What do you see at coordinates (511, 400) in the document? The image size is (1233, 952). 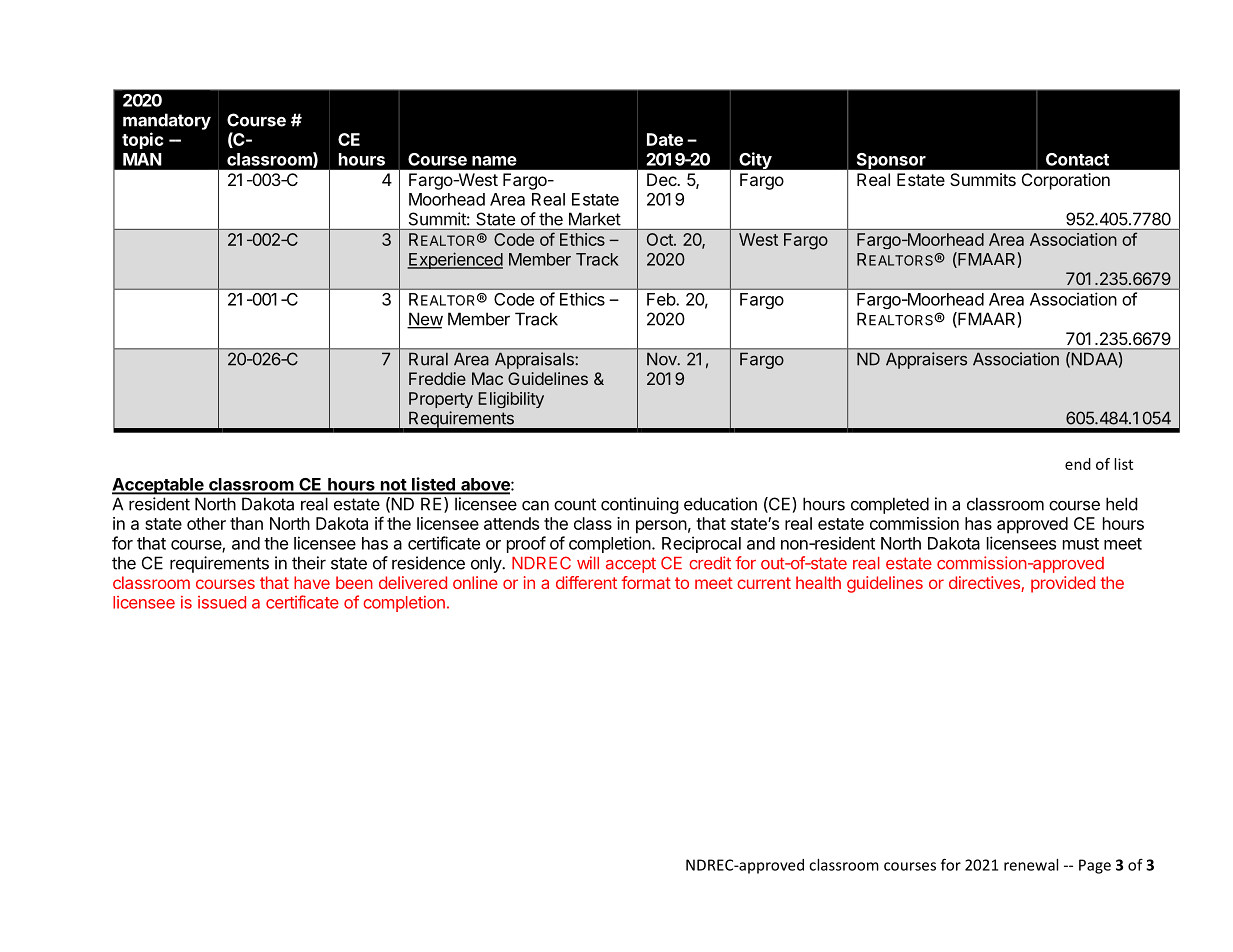 I see `Eligibility` at bounding box center [511, 400].
